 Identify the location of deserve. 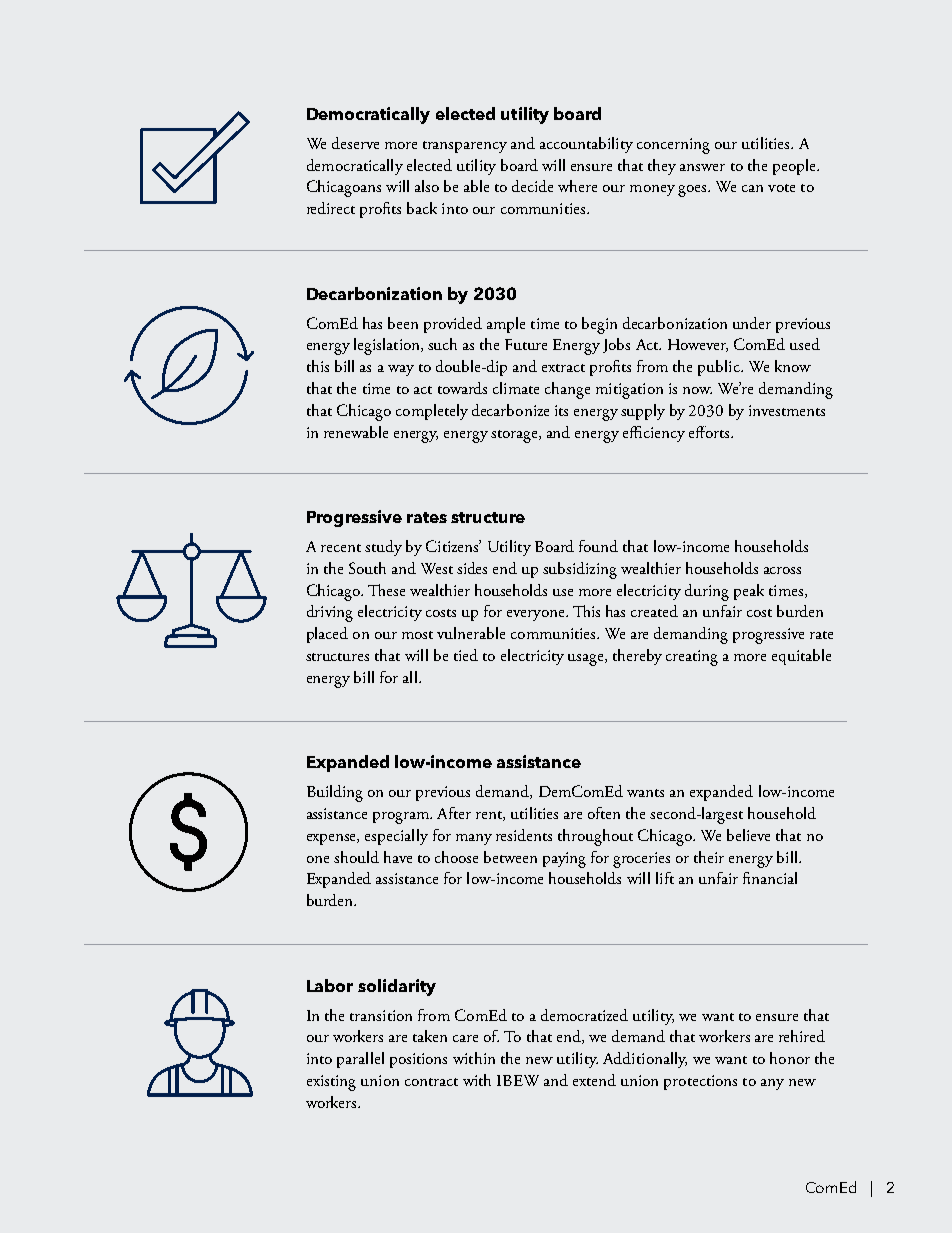
(355, 143).
